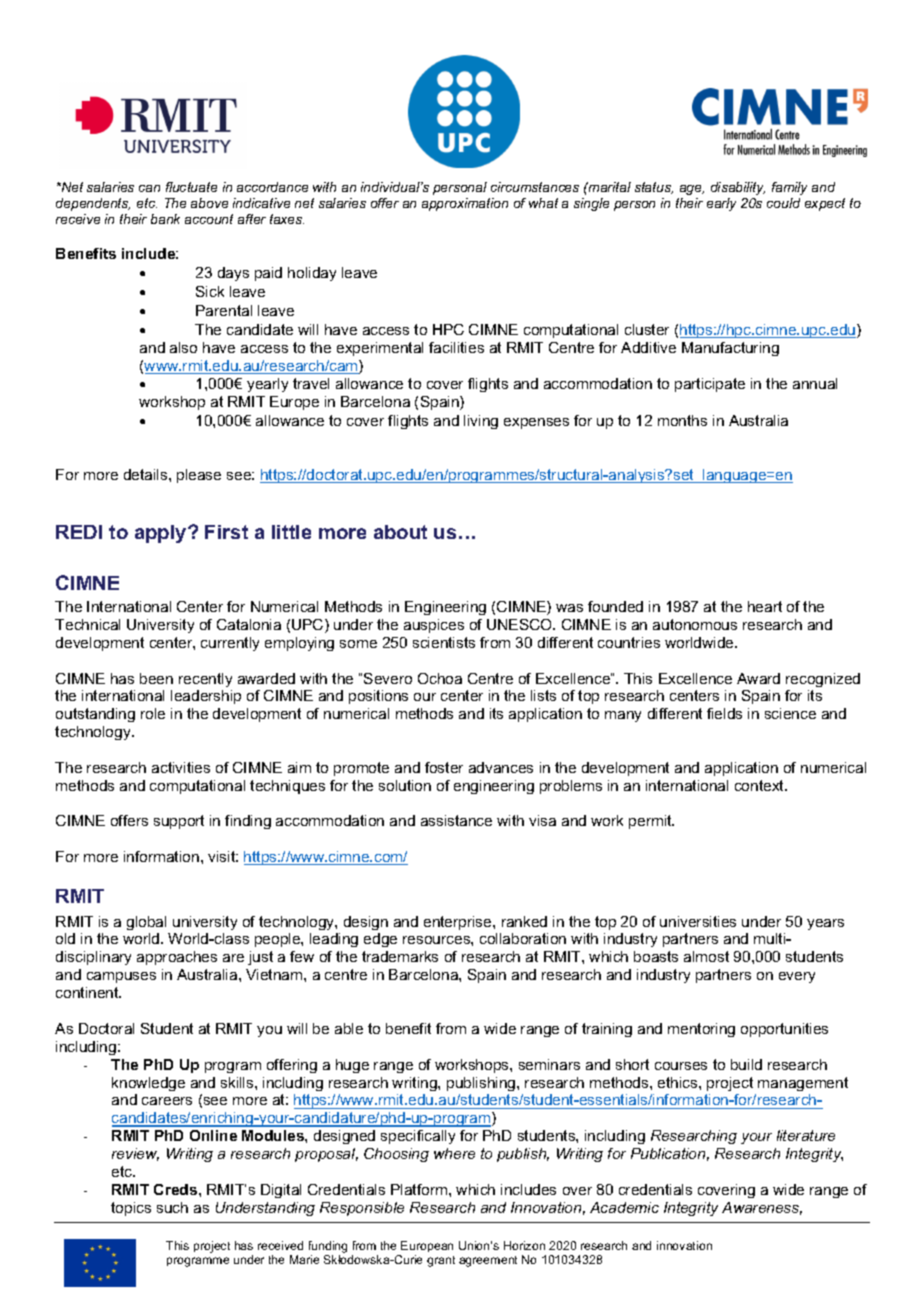  I want to click on such, so click(172, 1207).
